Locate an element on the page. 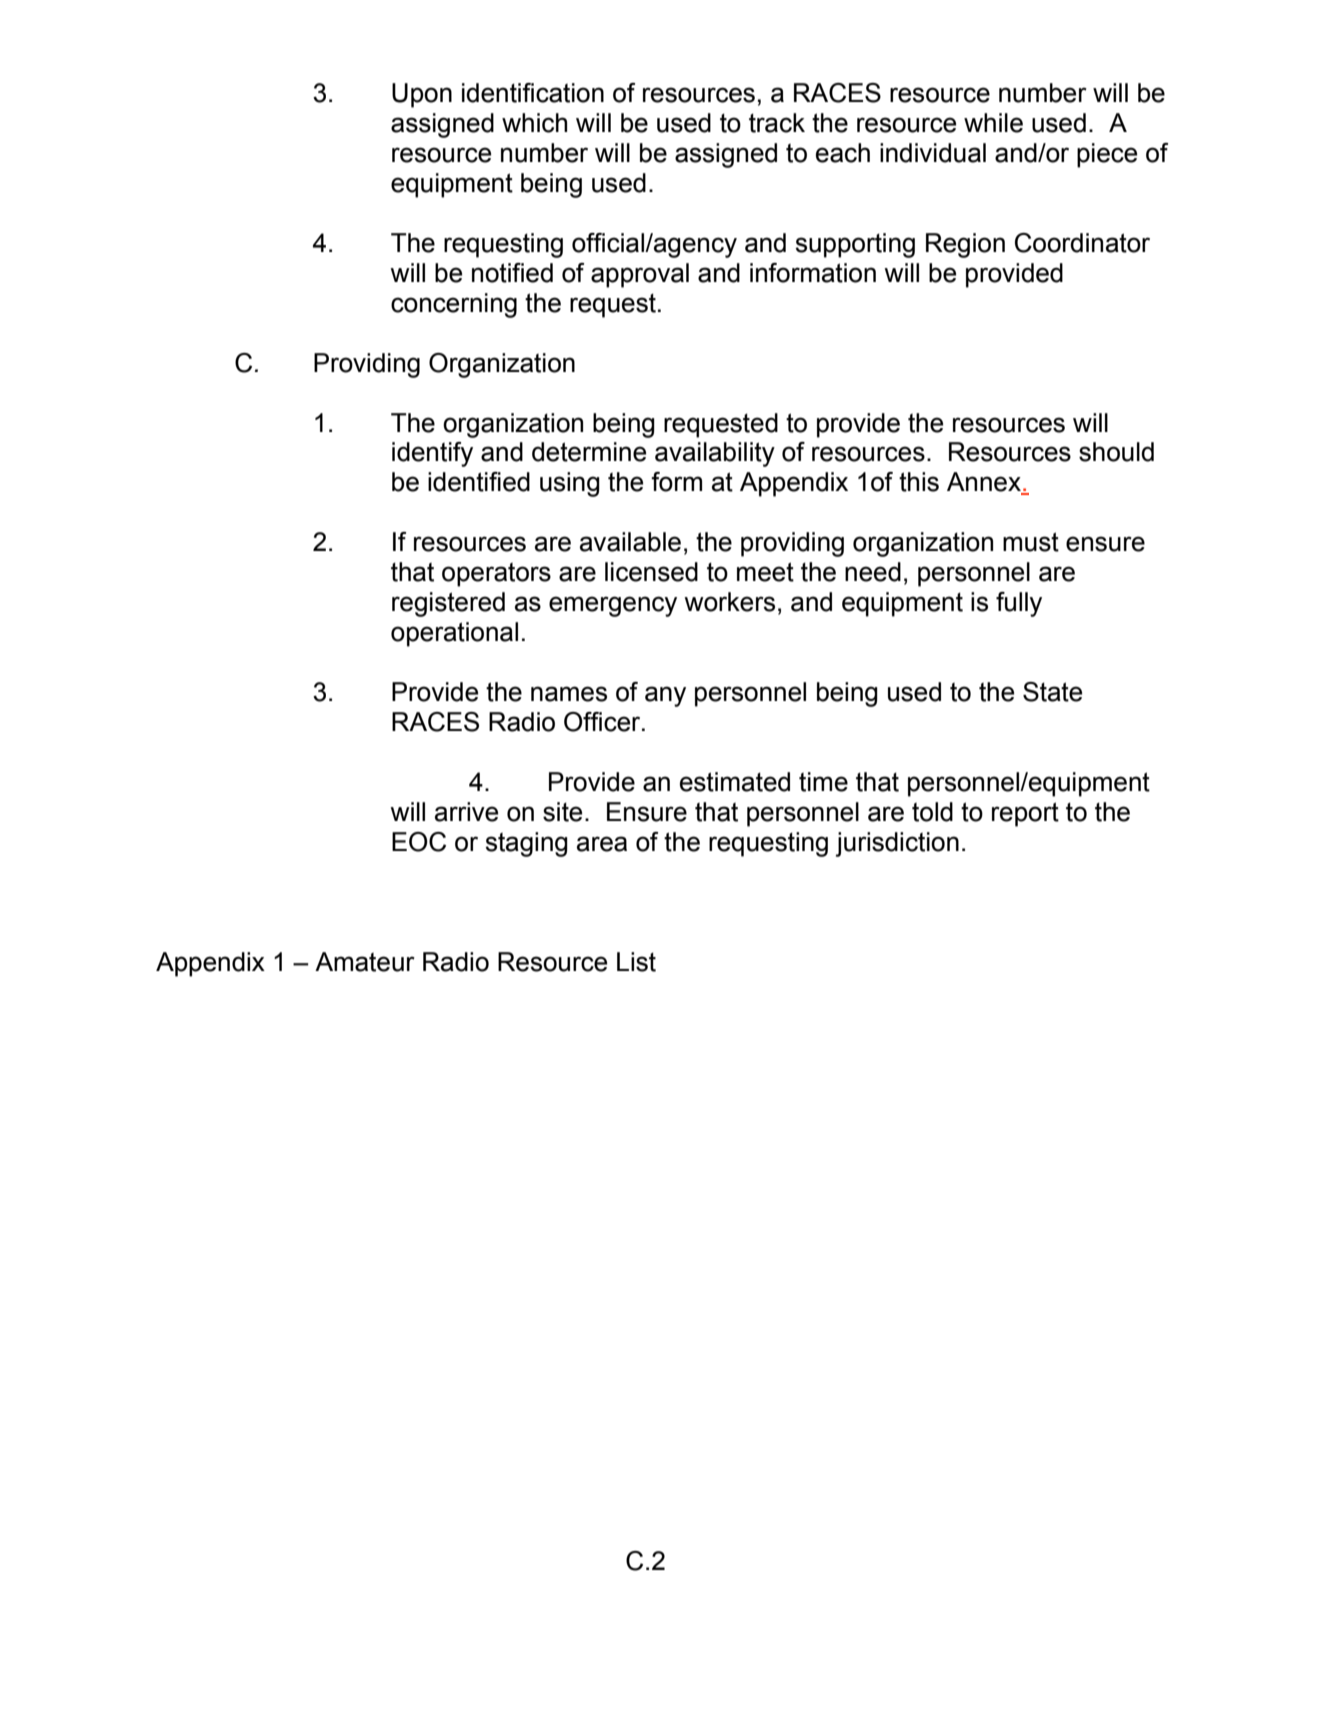  List is located at coordinates (636, 962).
